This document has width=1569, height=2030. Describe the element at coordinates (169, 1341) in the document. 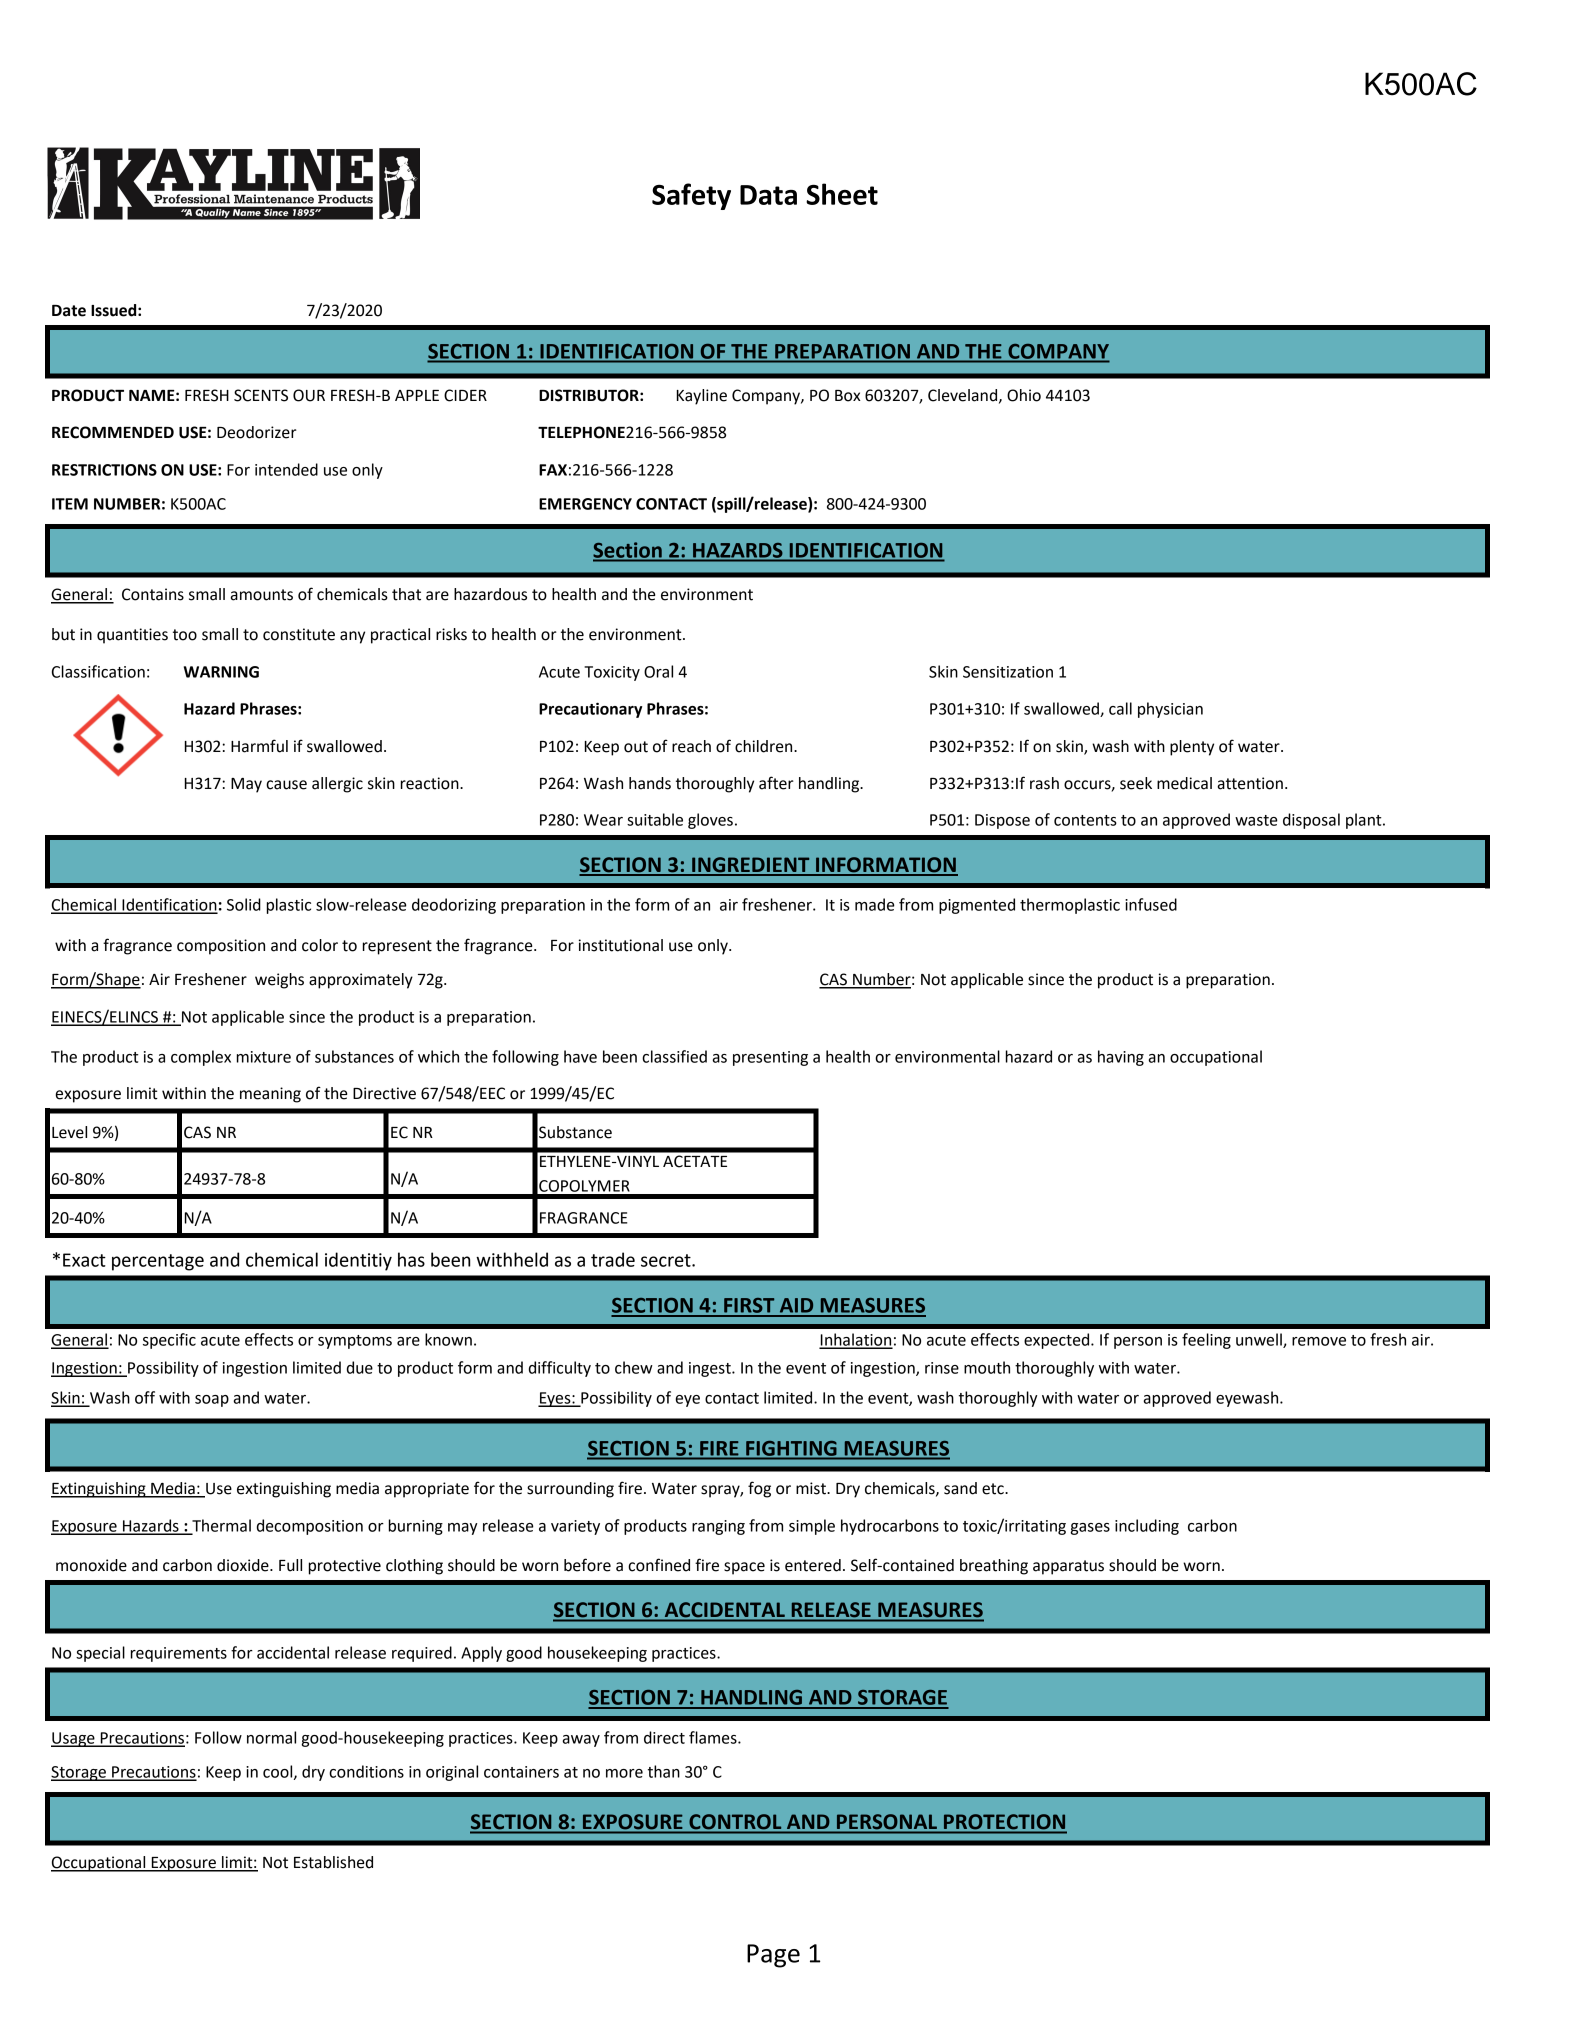

I see `specific` at that location.
